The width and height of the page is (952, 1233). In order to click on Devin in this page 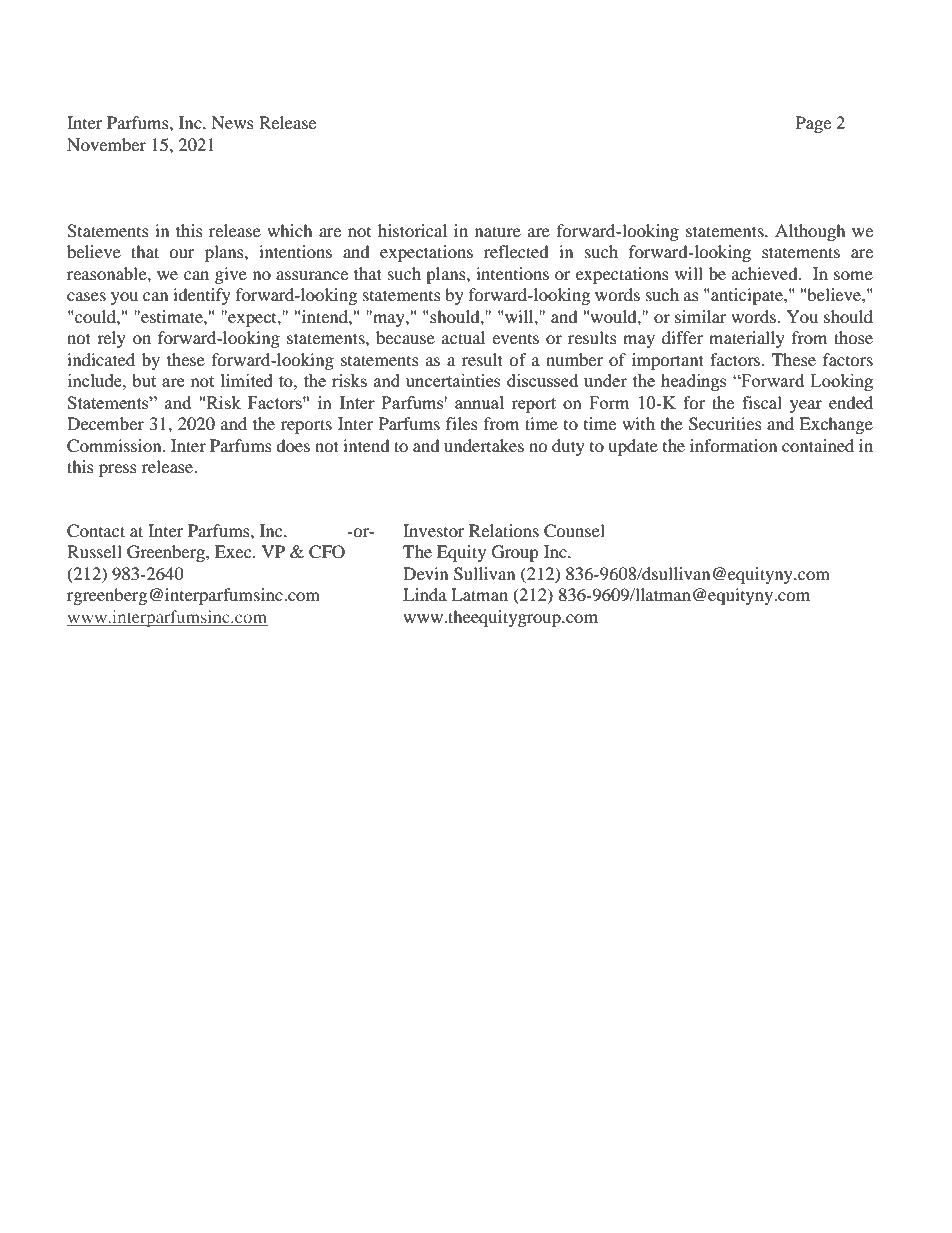, I will do `click(425, 573)`.
